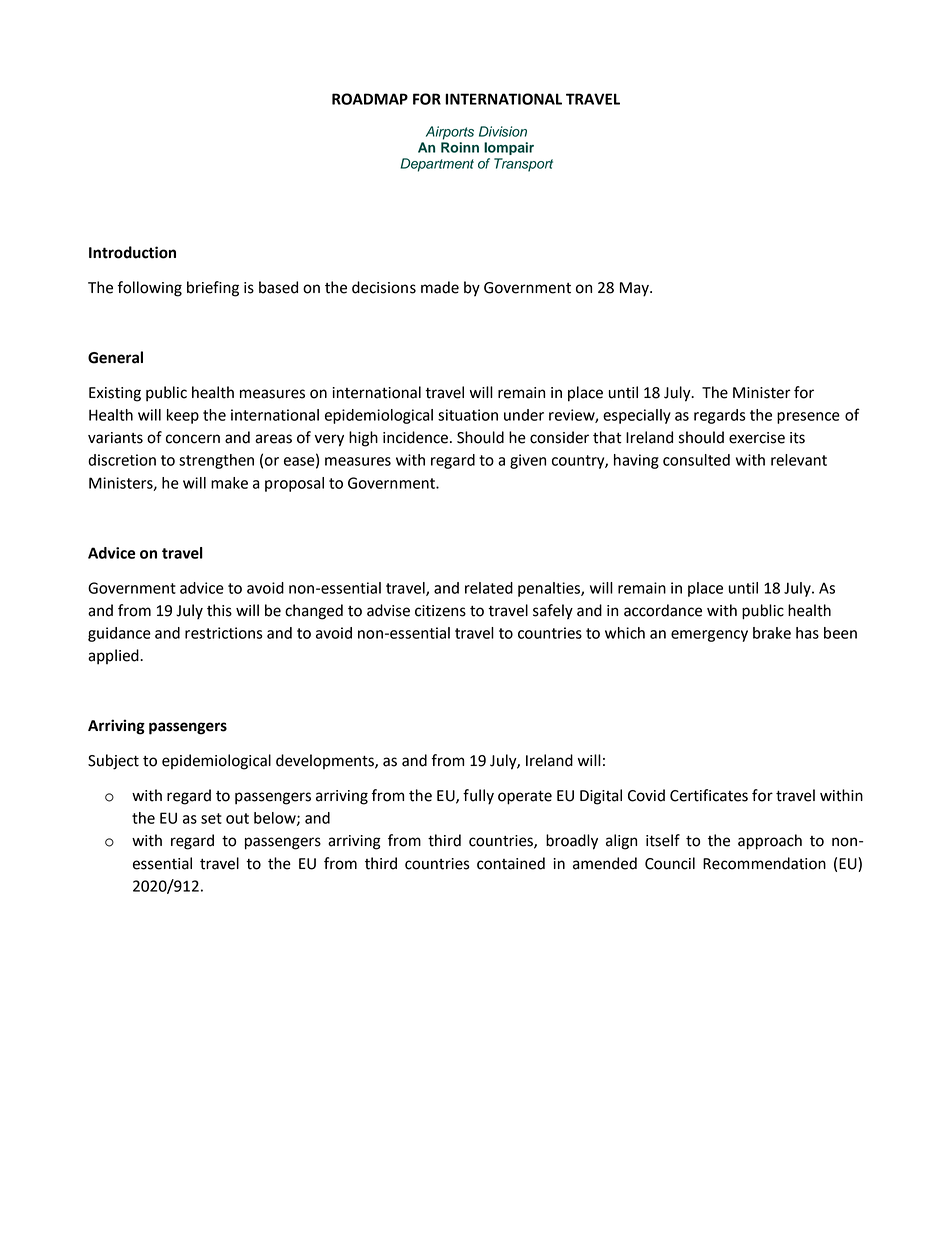 The width and height of the image is (952, 1233). Describe the element at coordinates (211, 818) in the image. I see `set` at that location.
